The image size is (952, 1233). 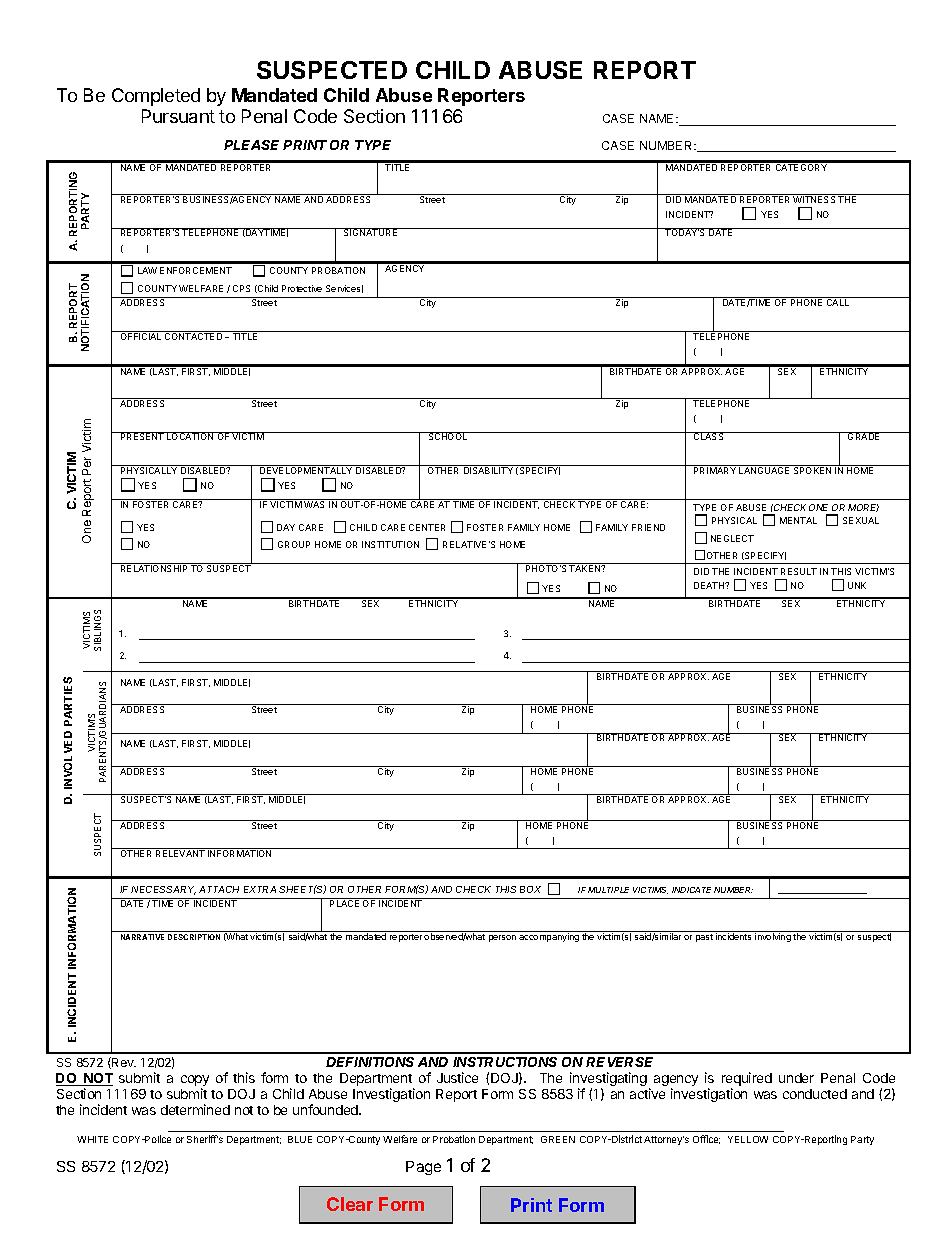 What do you see at coordinates (178, 116) in the screenshot?
I see `Pursuant` at bounding box center [178, 116].
